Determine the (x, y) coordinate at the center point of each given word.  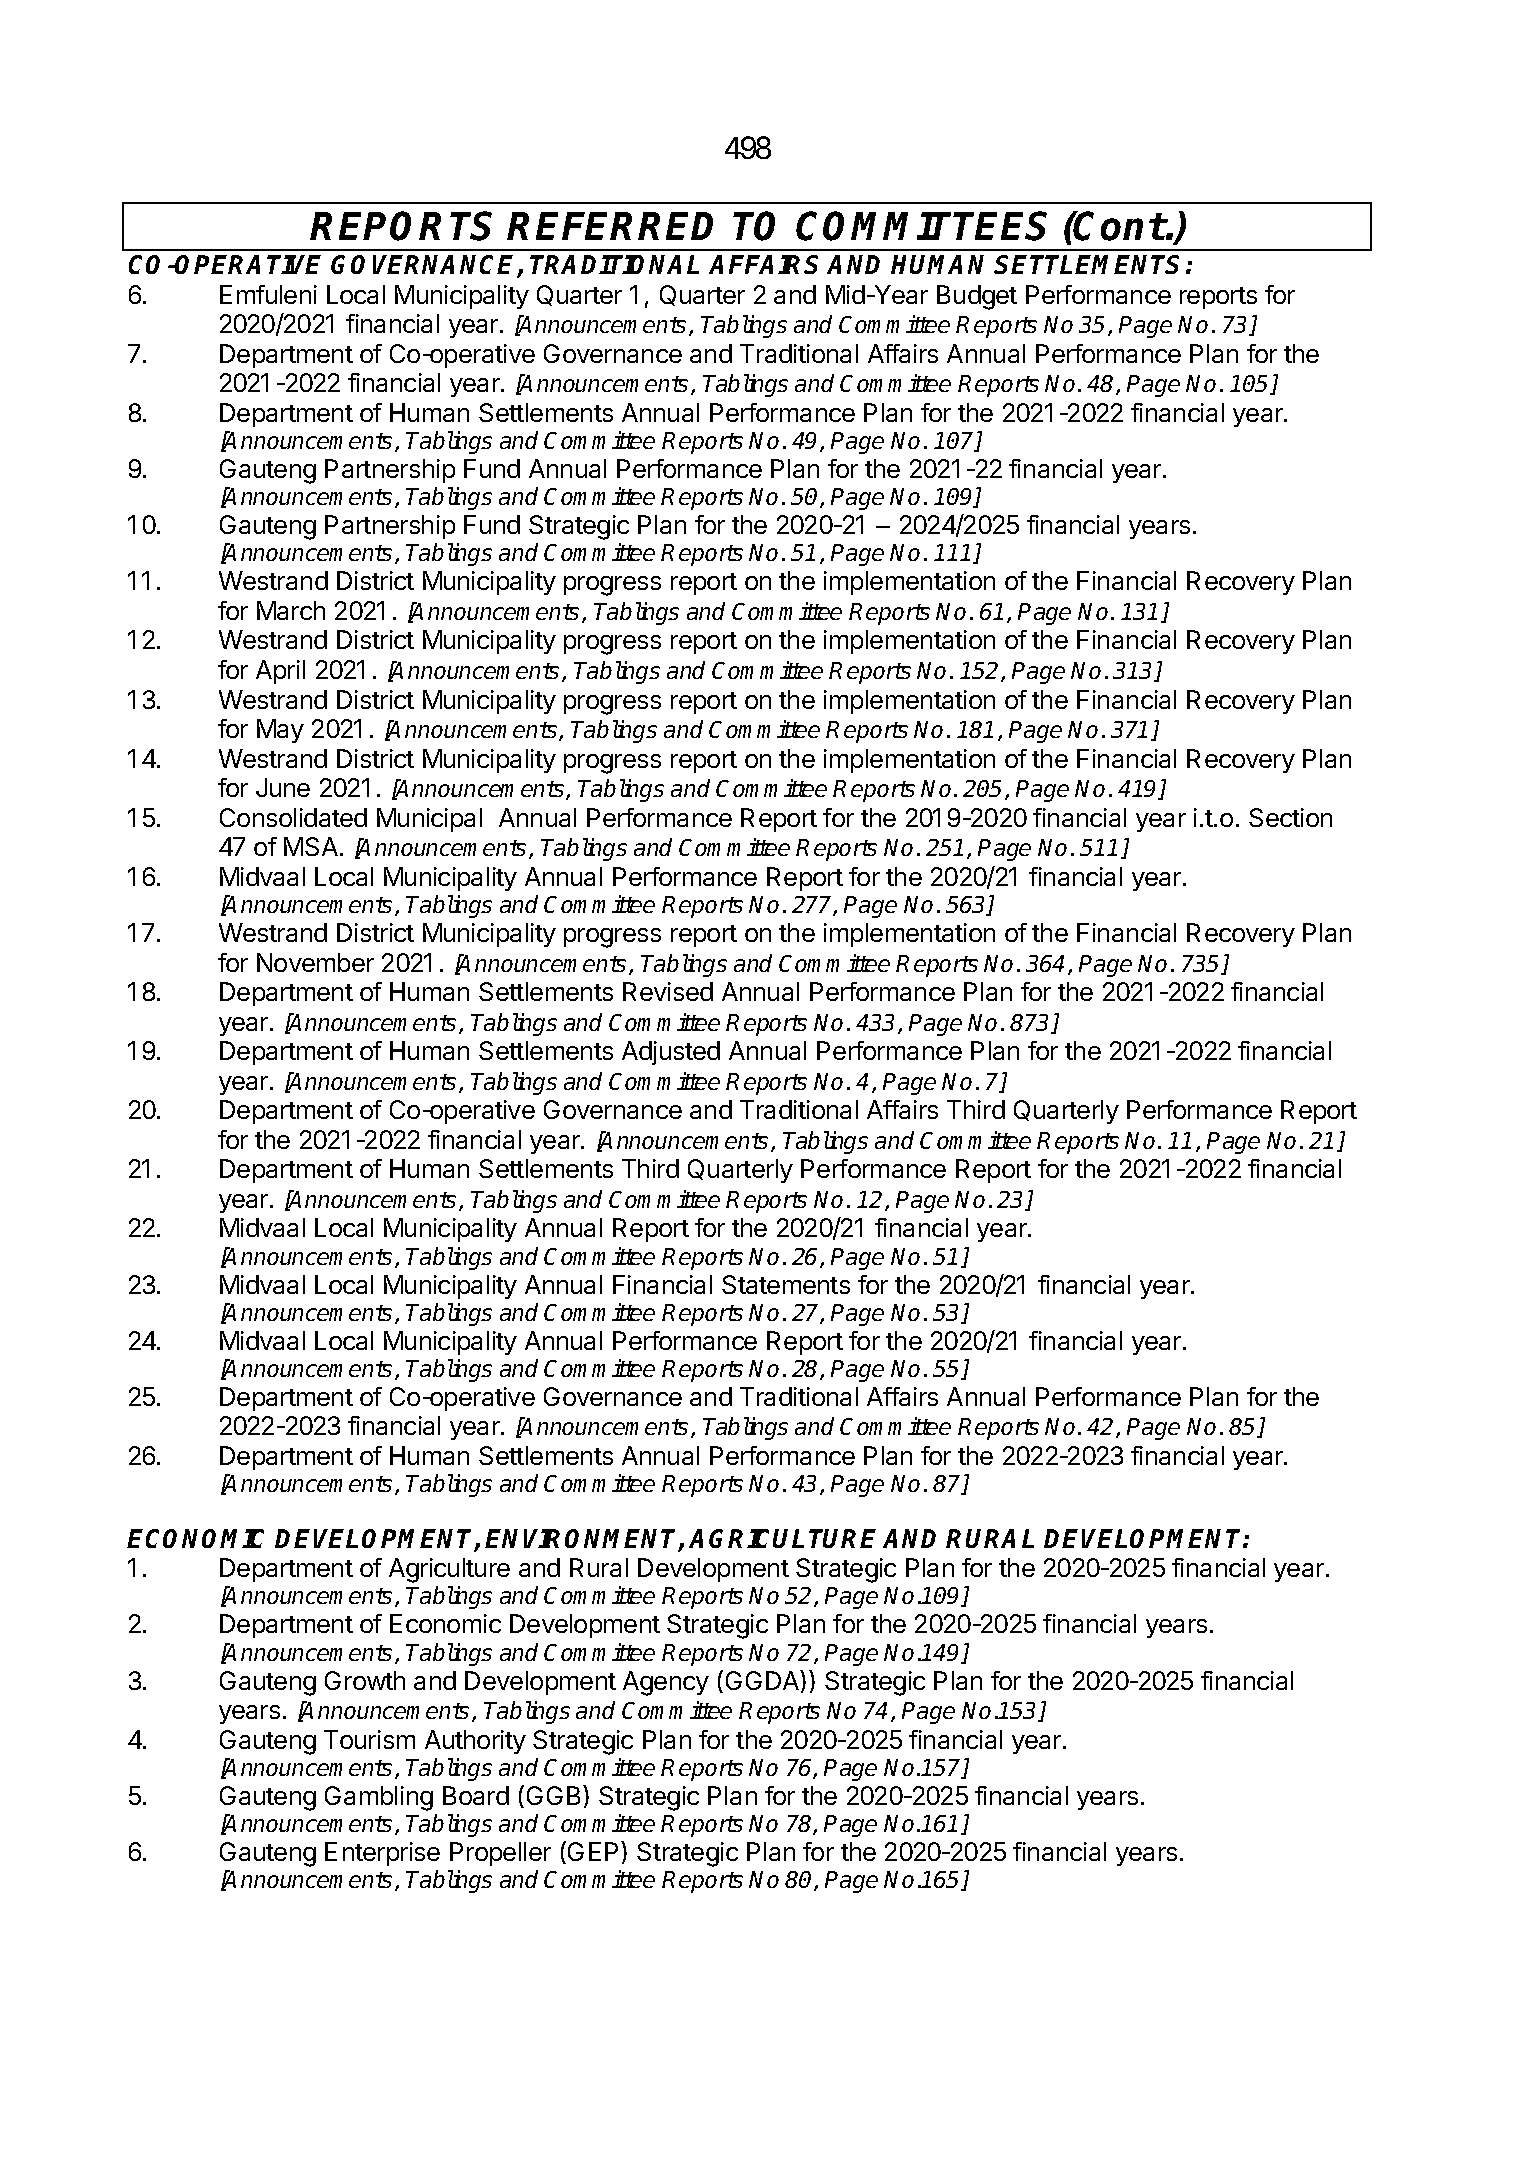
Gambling (379, 1798)
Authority (475, 1742)
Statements (786, 1284)
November (315, 962)
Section (1290, 817)
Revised (668, 991)
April (280, 672)
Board (476, 1795)
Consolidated (293, 817)
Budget (977, 297)
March (291, 610)
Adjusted (671, 1053)
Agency (666, 1683)
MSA (311, 846)
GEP (595, 1851)
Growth (365, 1680)
